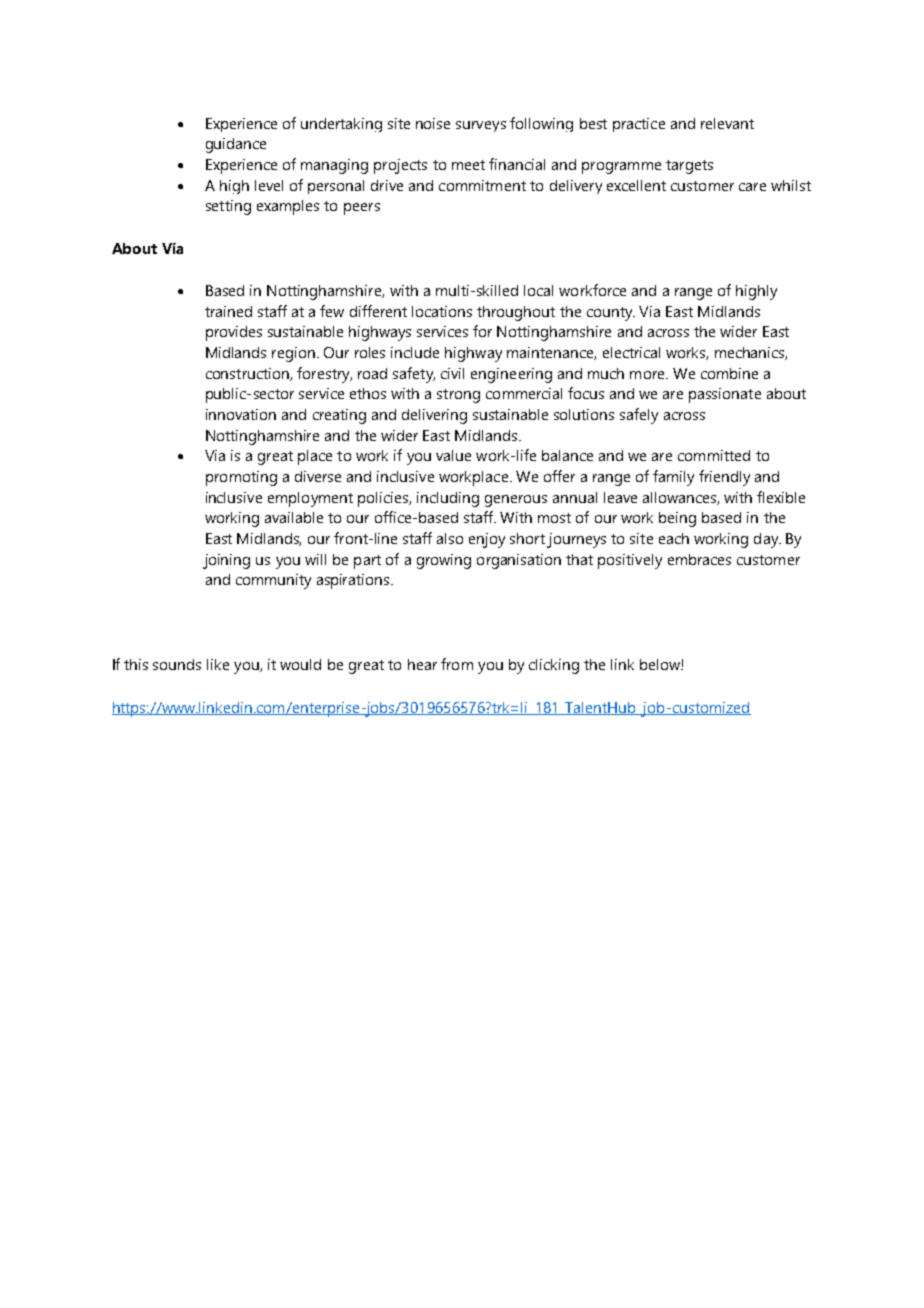 The image size is (924, 1308). What do you see at coordinates (218, 664) in the page?
I see `like` at bounding box center [218, 664].
